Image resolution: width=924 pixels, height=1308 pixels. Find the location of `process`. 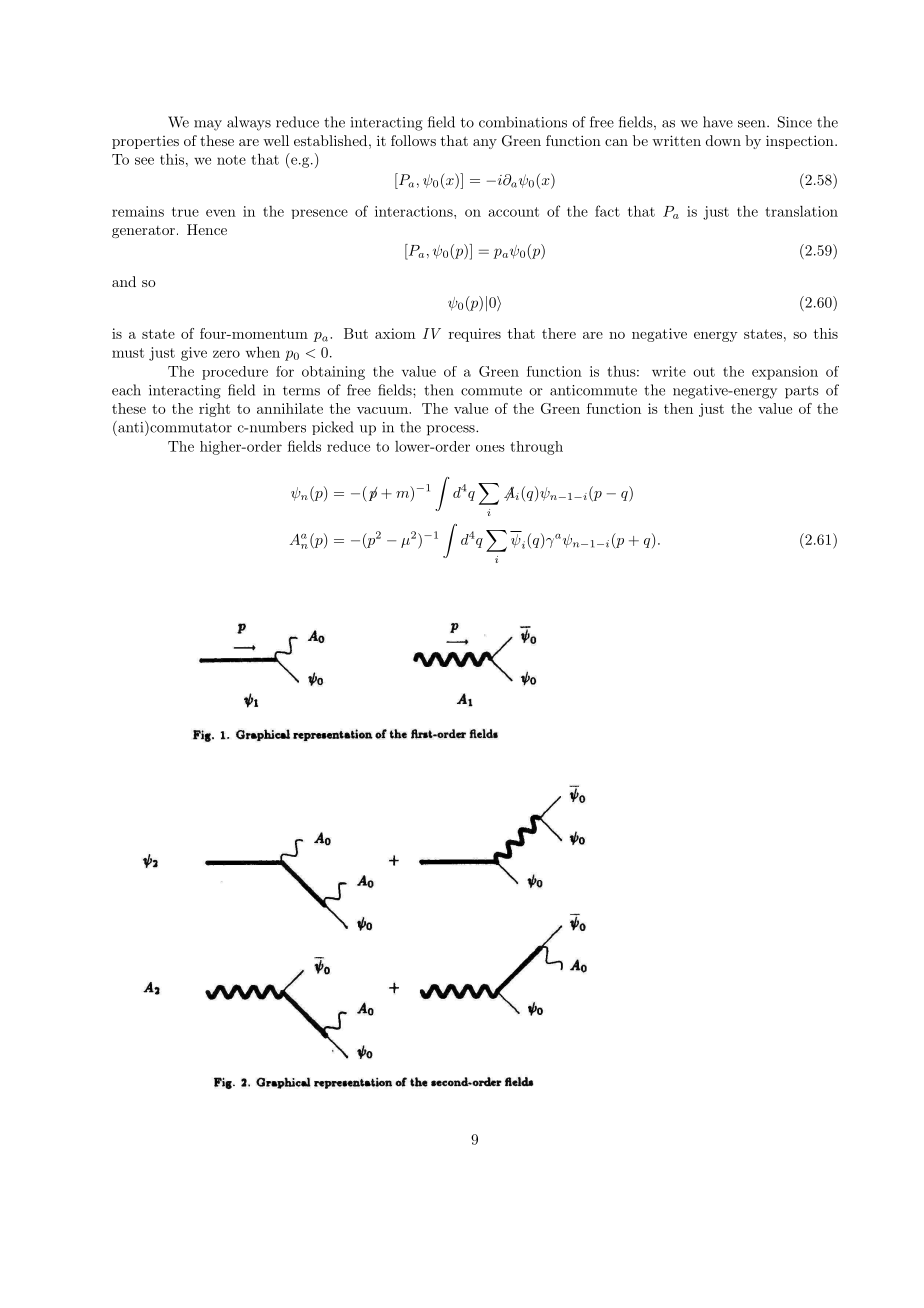

process is located at coordinates (452, 430).
